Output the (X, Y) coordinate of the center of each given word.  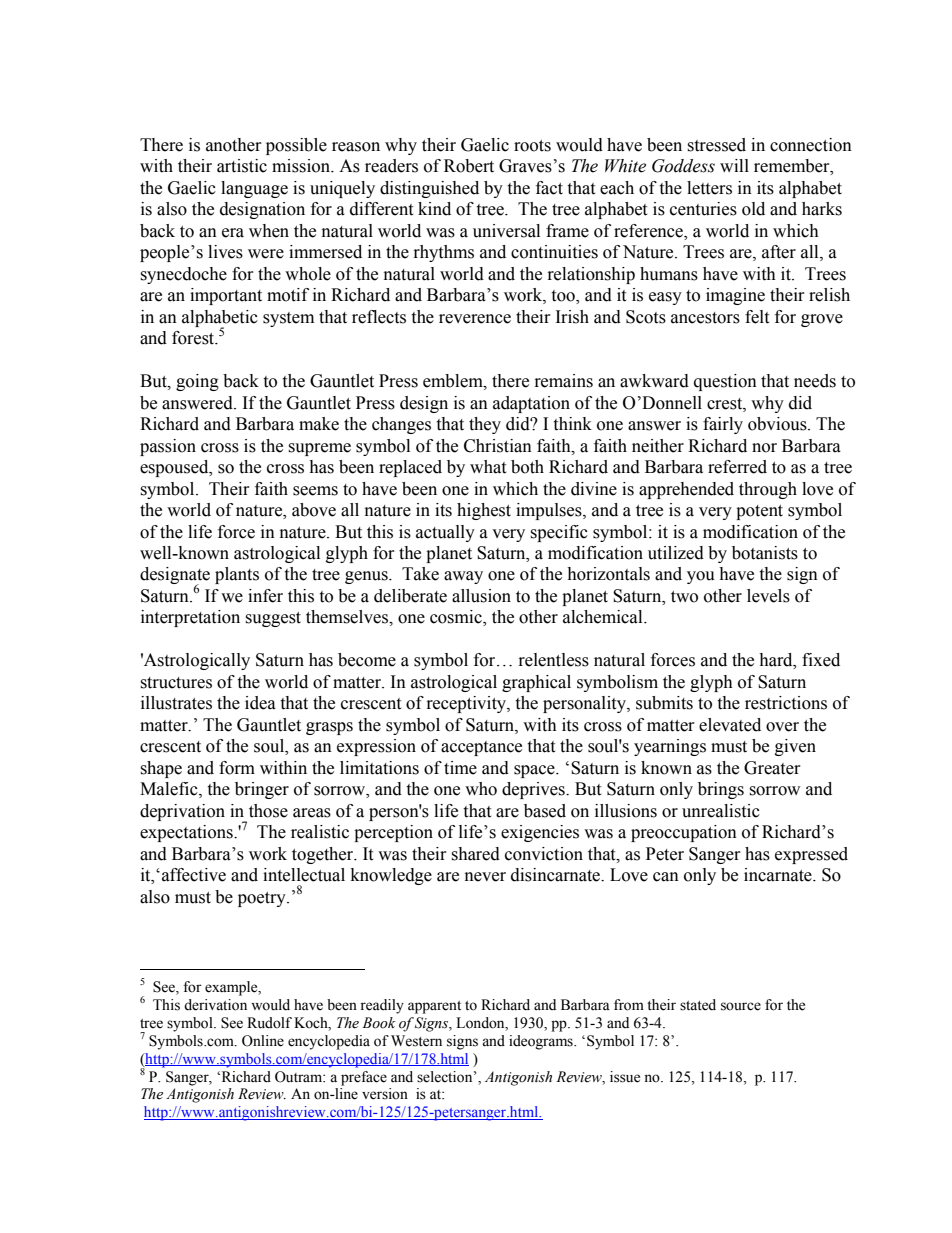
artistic (242, 166)
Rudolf (269, 1023)
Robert (469, 166)
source (741, 1006)
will (734, 165)
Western (416, 1041)
